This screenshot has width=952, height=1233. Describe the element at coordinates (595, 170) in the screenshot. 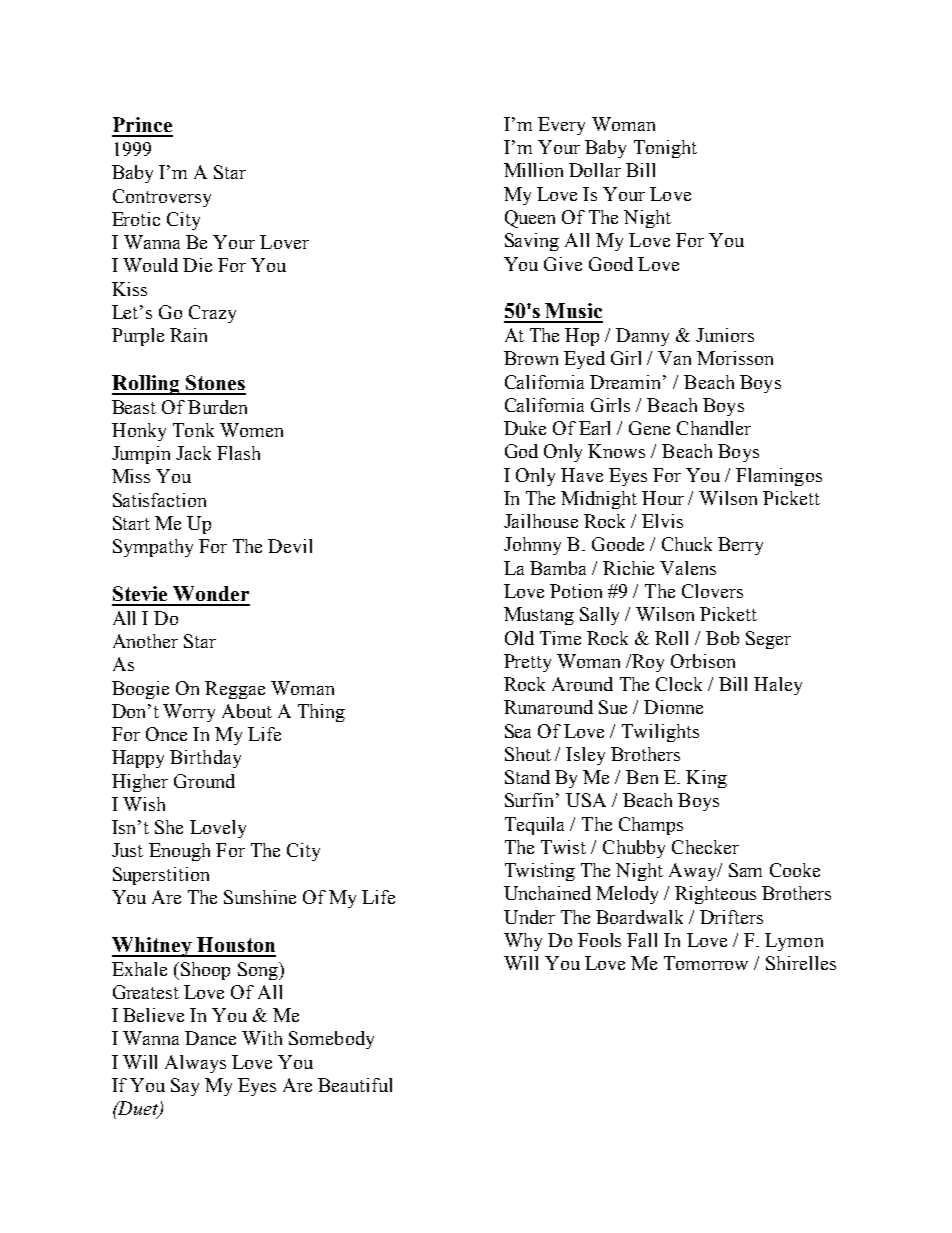

I see `Dollar` at that location.
